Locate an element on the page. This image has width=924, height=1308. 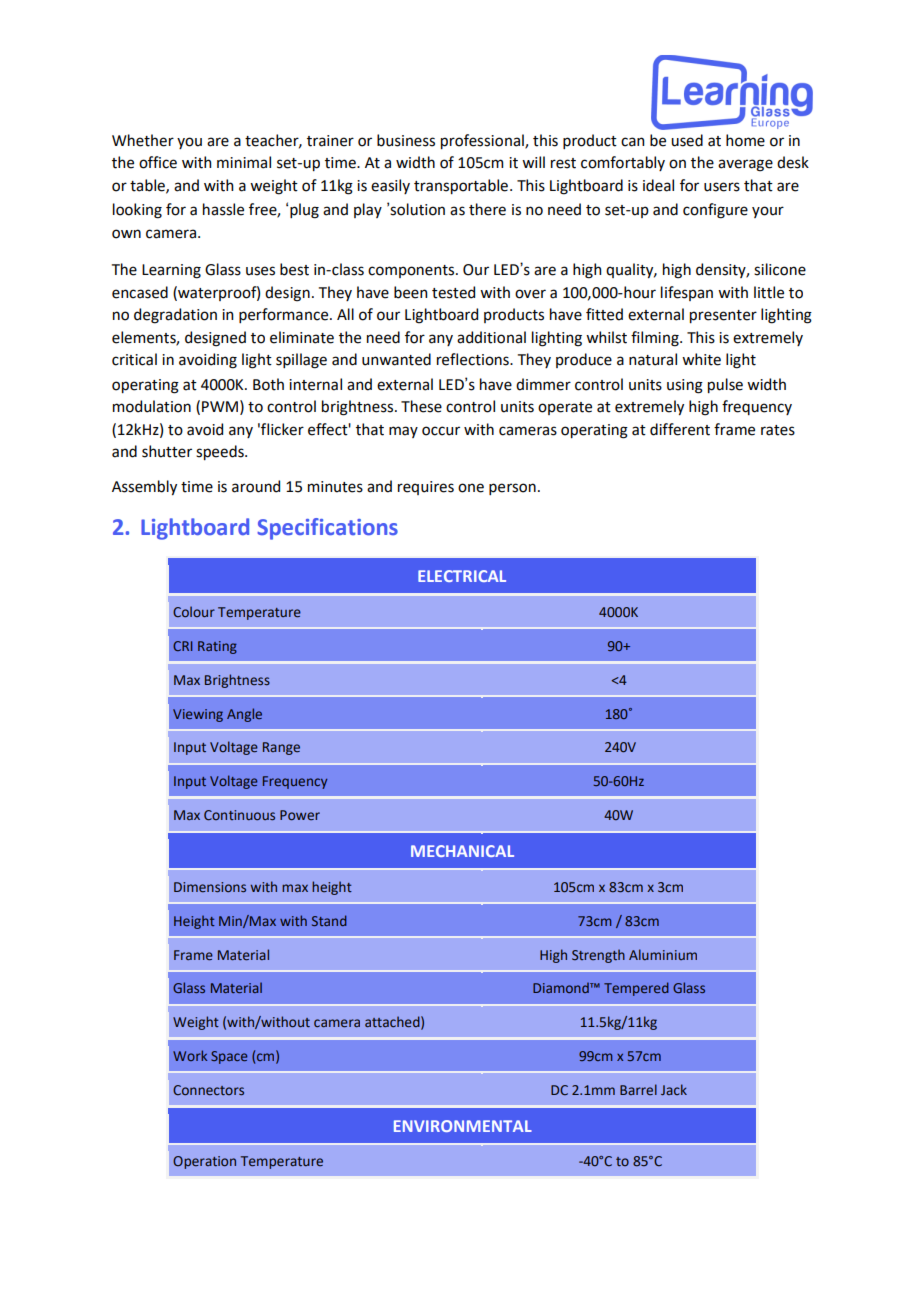
minimal is located at coordinates (244, 162).
